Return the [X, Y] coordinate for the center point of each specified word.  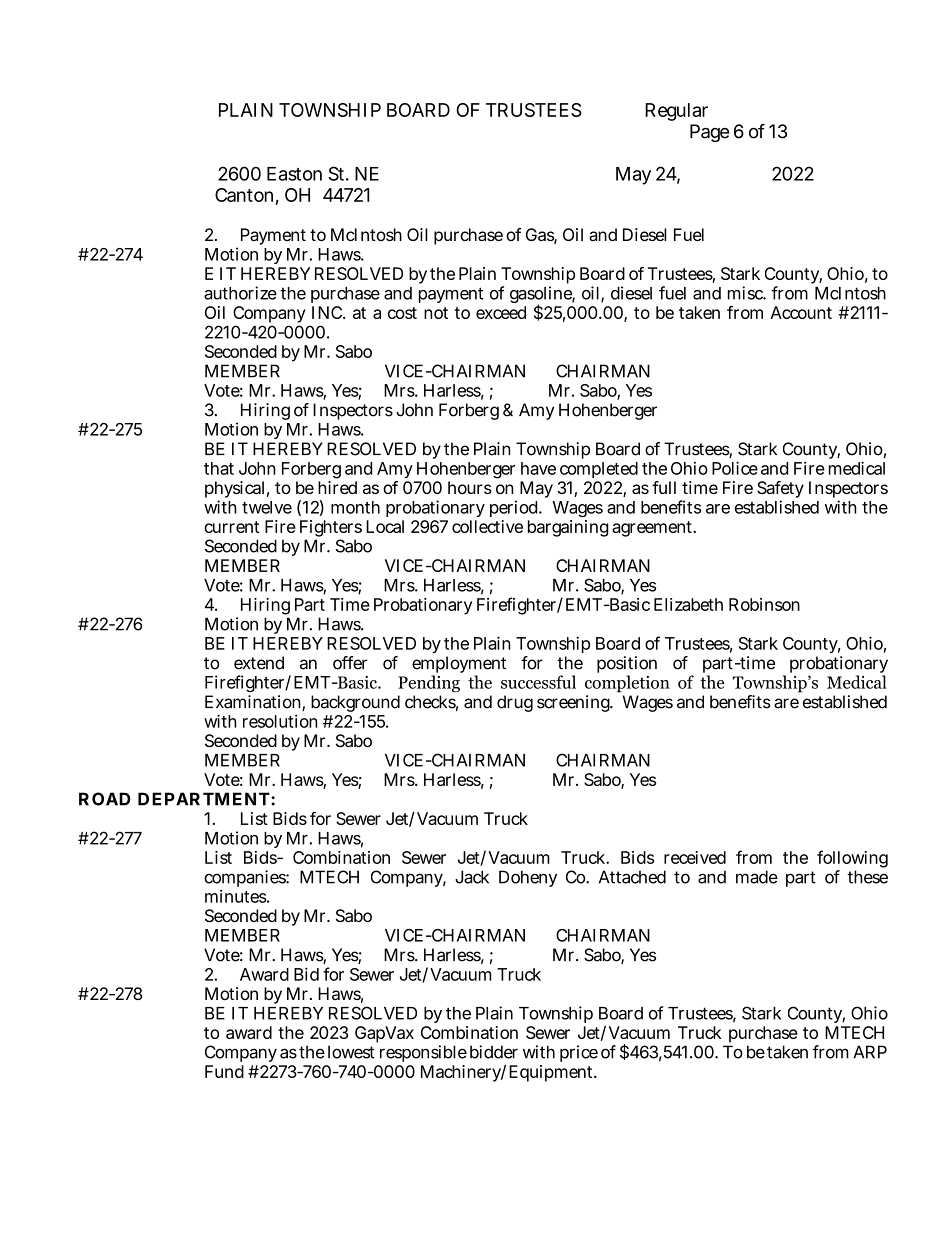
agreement [653, 529]
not [436, 313]
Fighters [331, 528]
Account [801, 312]
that [219, 468]
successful [538, 682]
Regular [676, 112]
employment [459, 666]
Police [735, 468]
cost [402, 313]
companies [245, 878]
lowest [351, 1052]
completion [627, 684]
